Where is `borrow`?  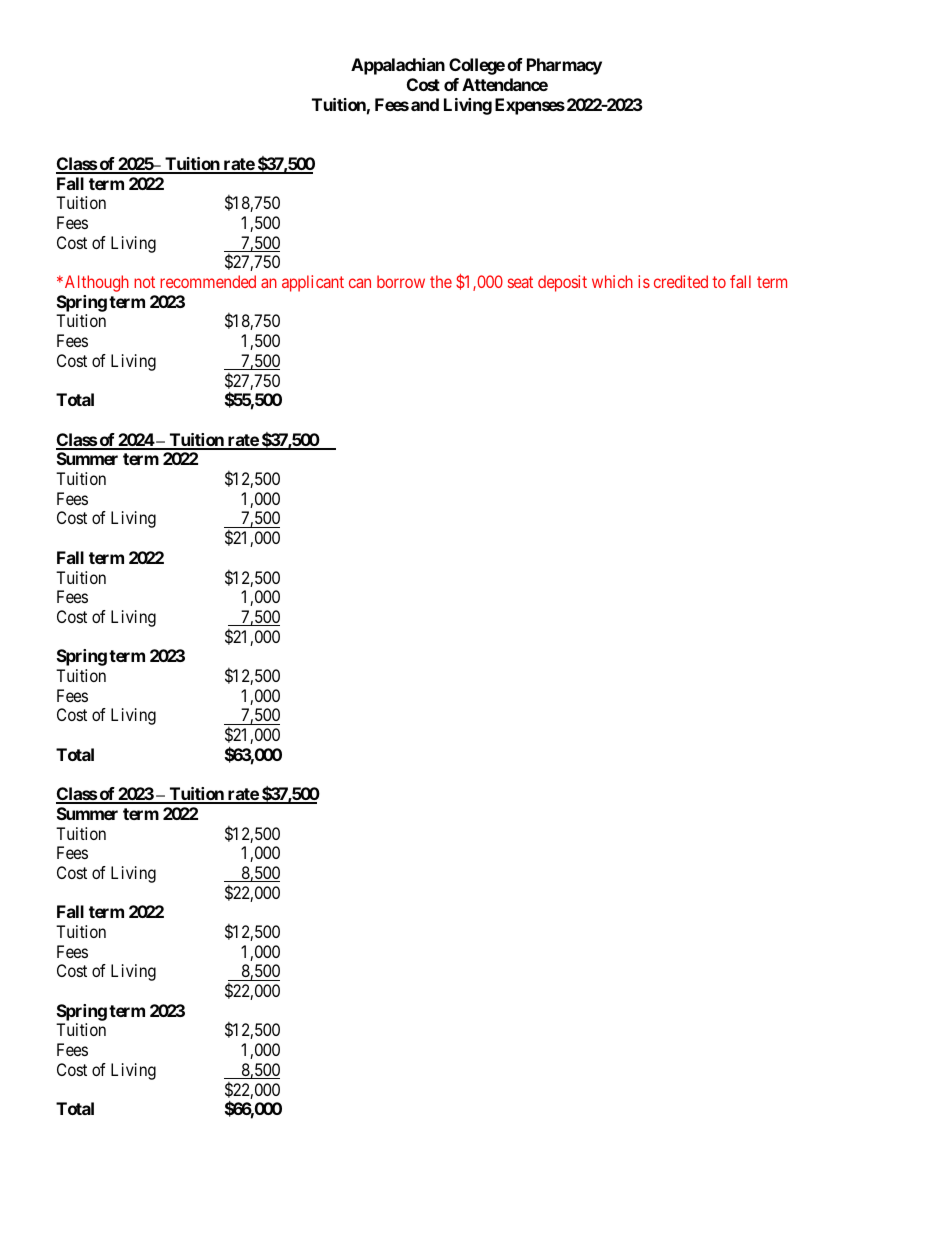 borrow is located at coordinates (401, 281).
